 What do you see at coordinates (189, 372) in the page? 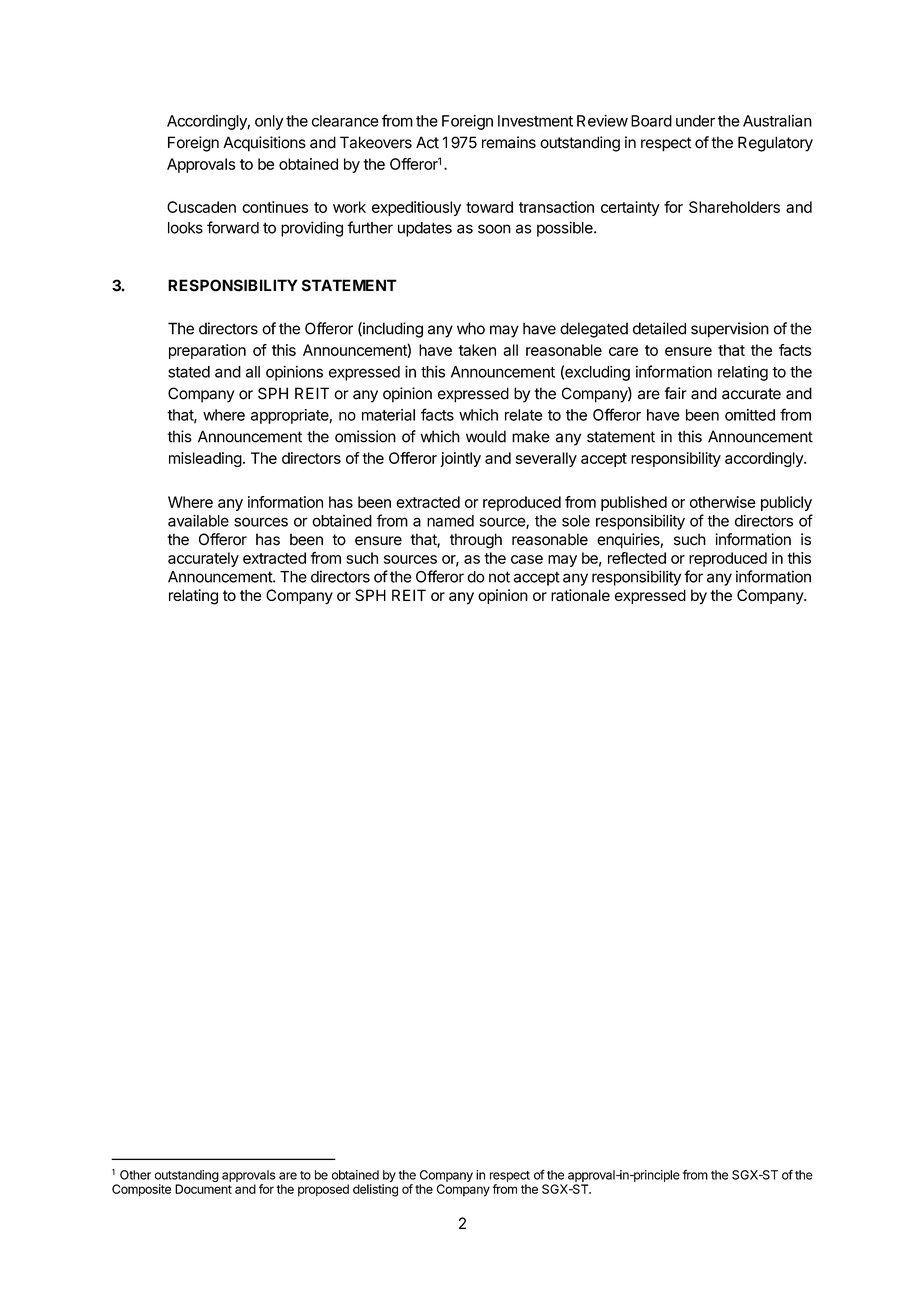
I see `stated` at bounding box center [189, 372].
